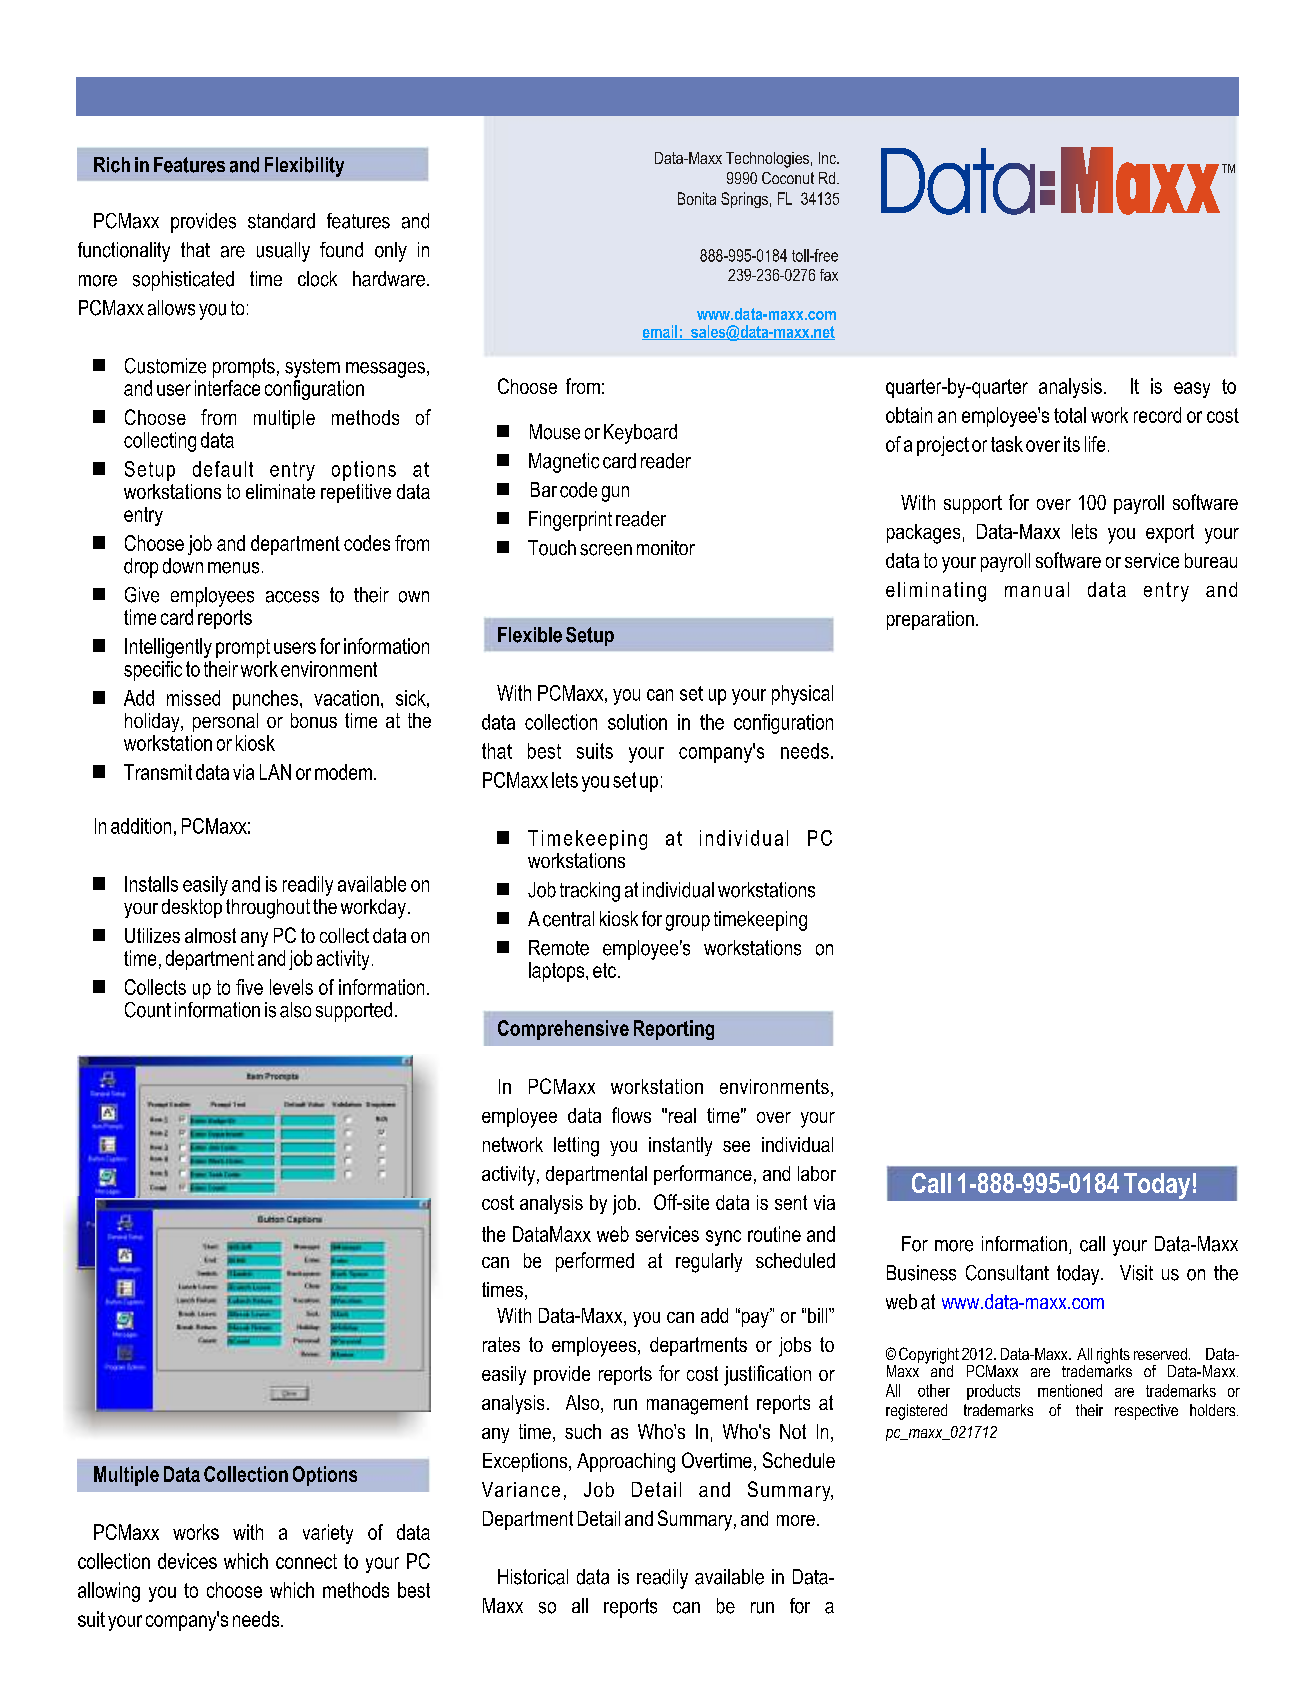 Image resolution: width=1316 pixels, height=1703 pixels. I want to click on respective, so click(1146, 1412).
